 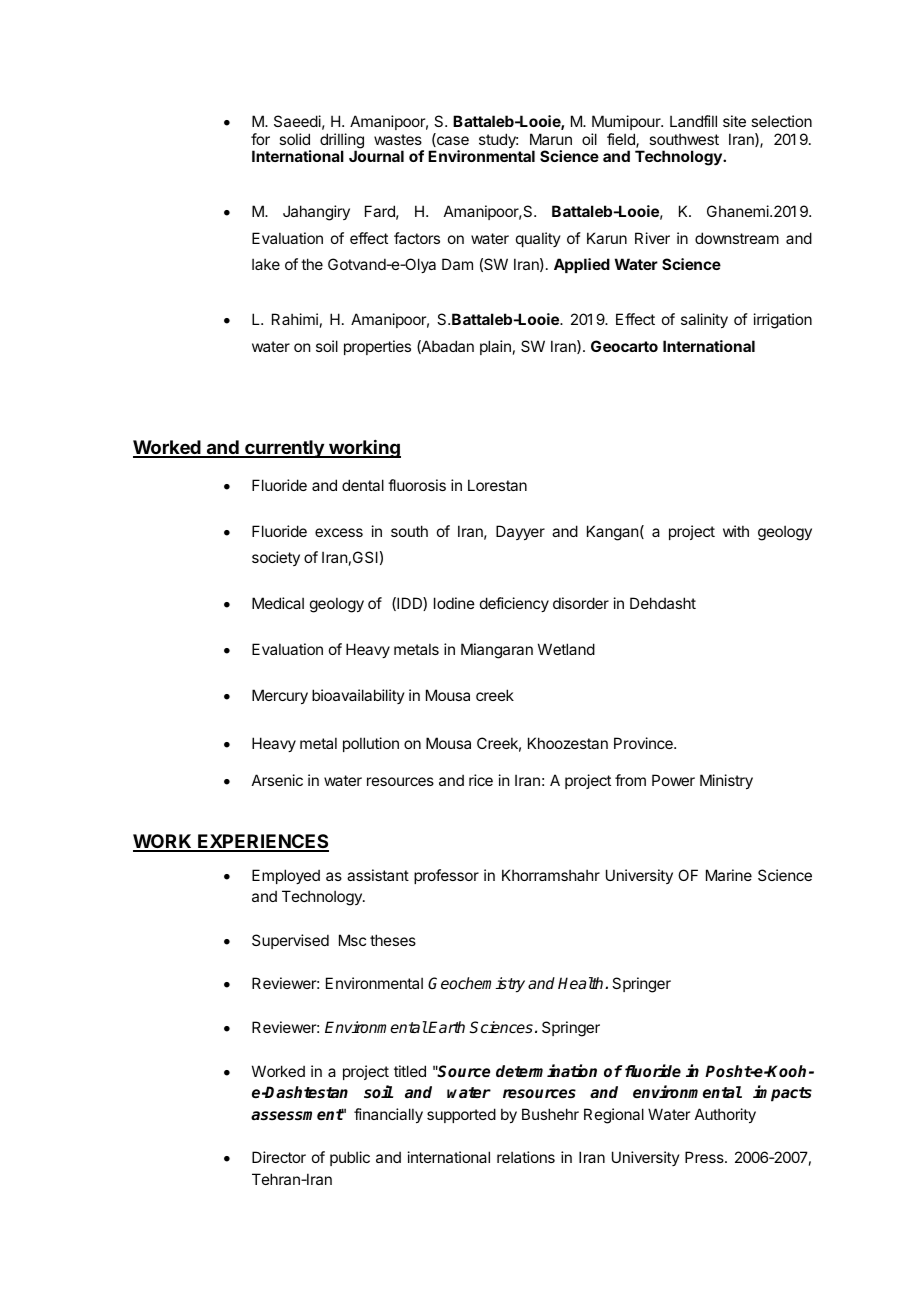 I want to click on deficiency, so click(x=514, y=604).
